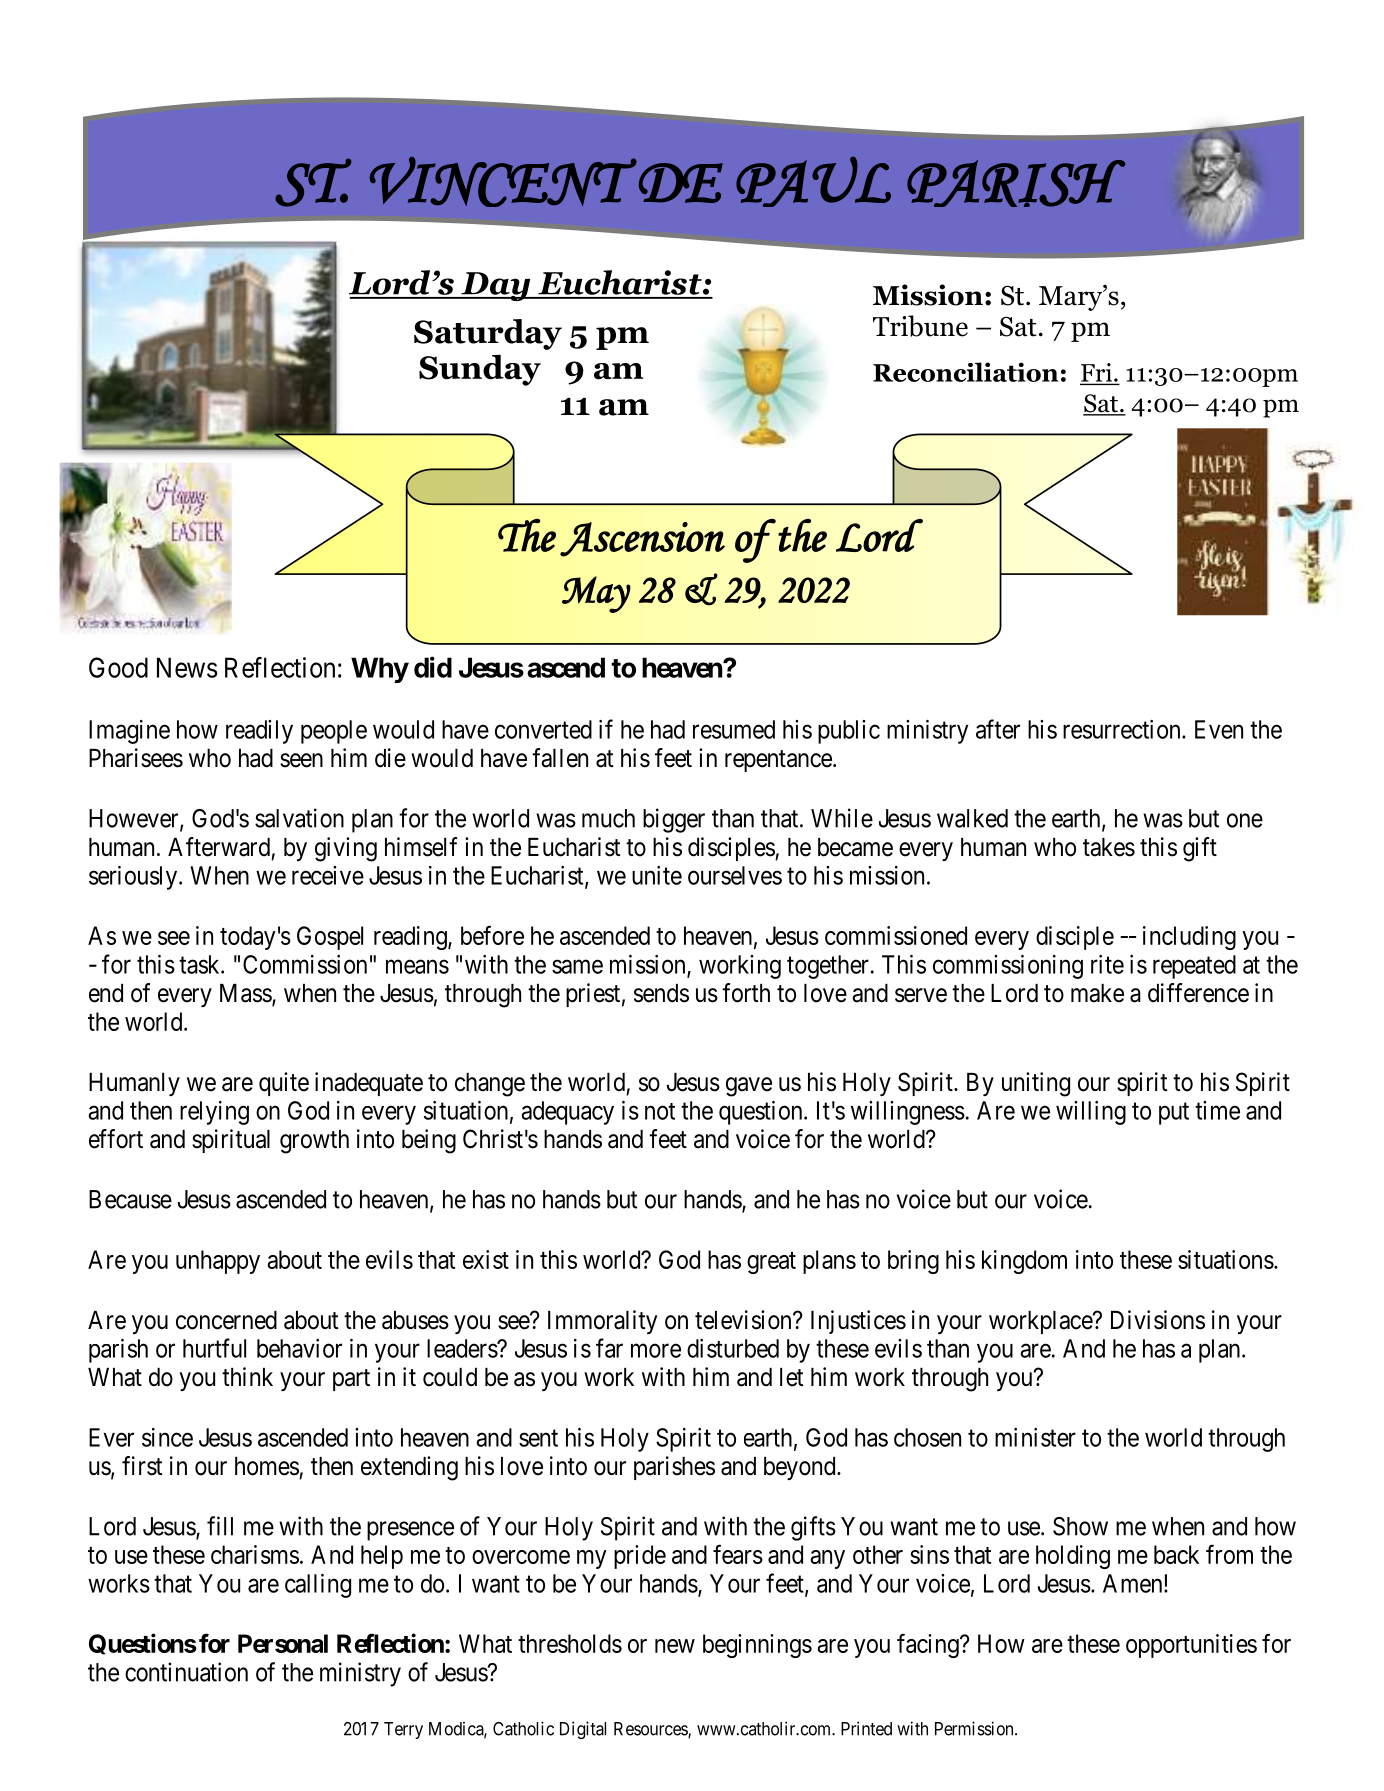  I want to click on unhappy, so click(218, 1262).
